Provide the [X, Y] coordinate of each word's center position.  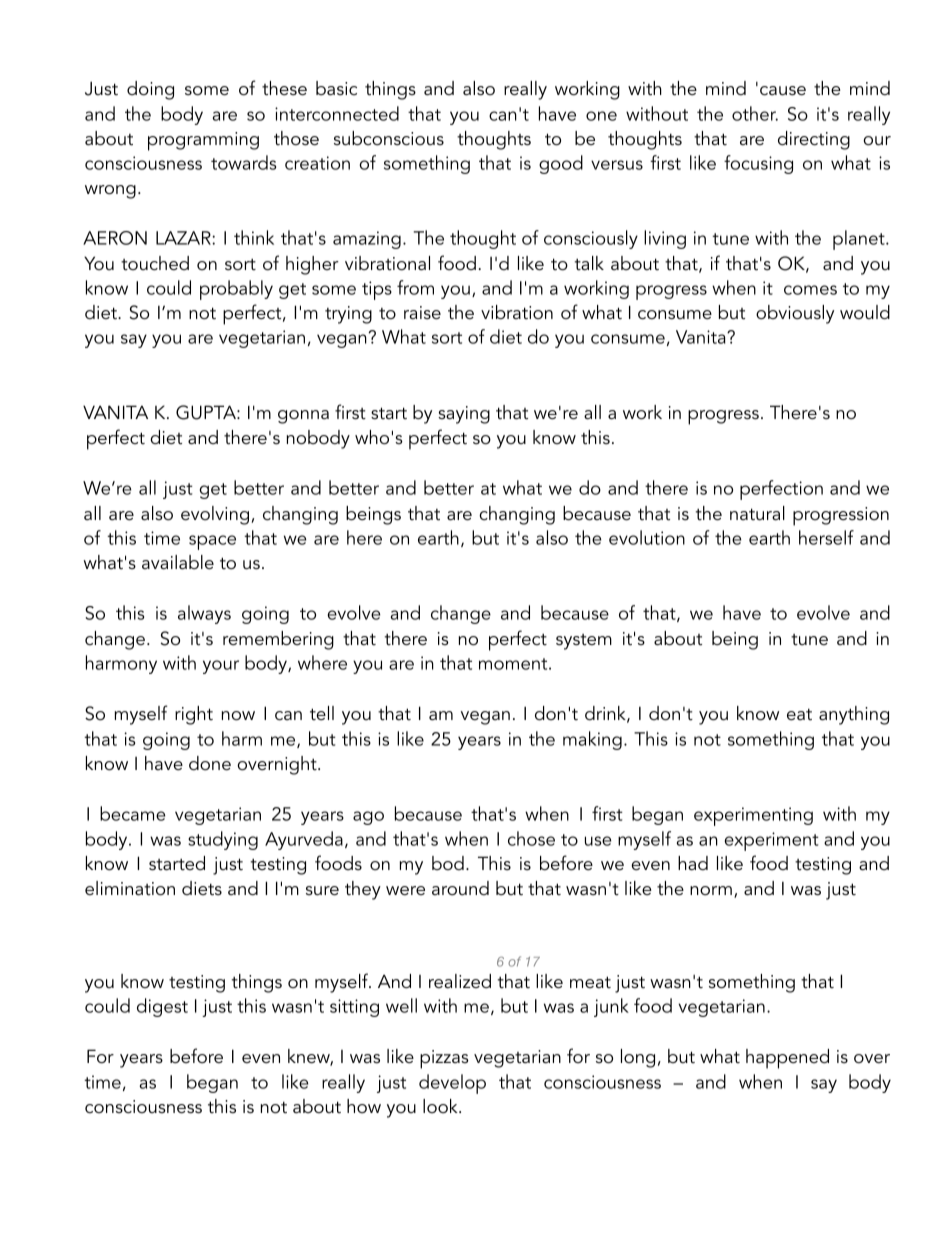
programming [203, 141]
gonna [303, 417]
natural [757, 513]
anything [854, 715]
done [210, 763]
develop [452, 1084]
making [592, 740]
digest [162, 1007]
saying [464, 415]
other [755, 113]
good [561, 164]
